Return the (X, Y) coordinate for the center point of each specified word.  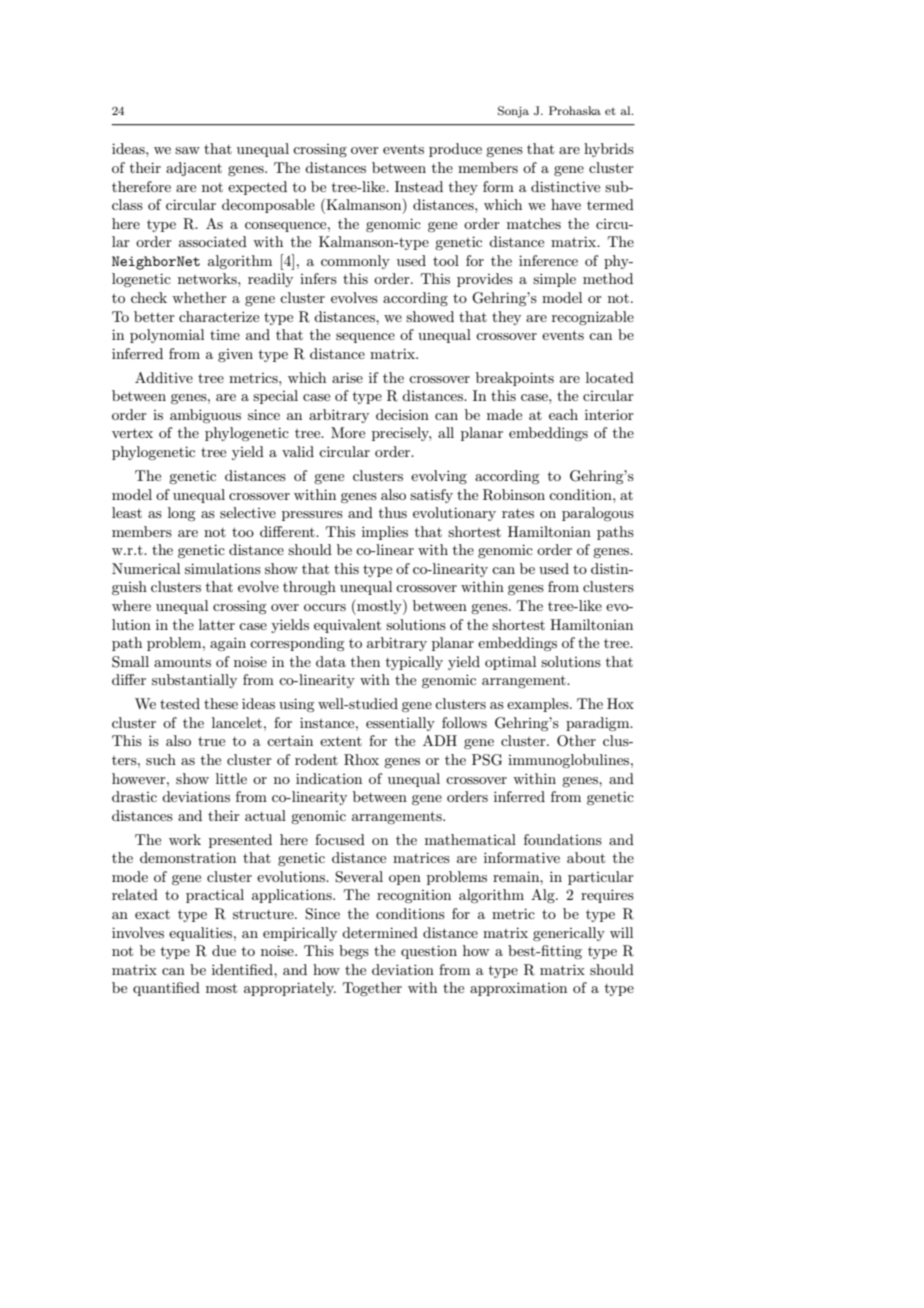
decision (402, 414)
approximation (518, 989)
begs (354, 952)
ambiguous (205, 416)
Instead (419, 186)
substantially (194, 681)
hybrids (609, 150)
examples (539, 705)
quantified (166, 989)
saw (187, 150)
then (365, 661)
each (563, 414)
